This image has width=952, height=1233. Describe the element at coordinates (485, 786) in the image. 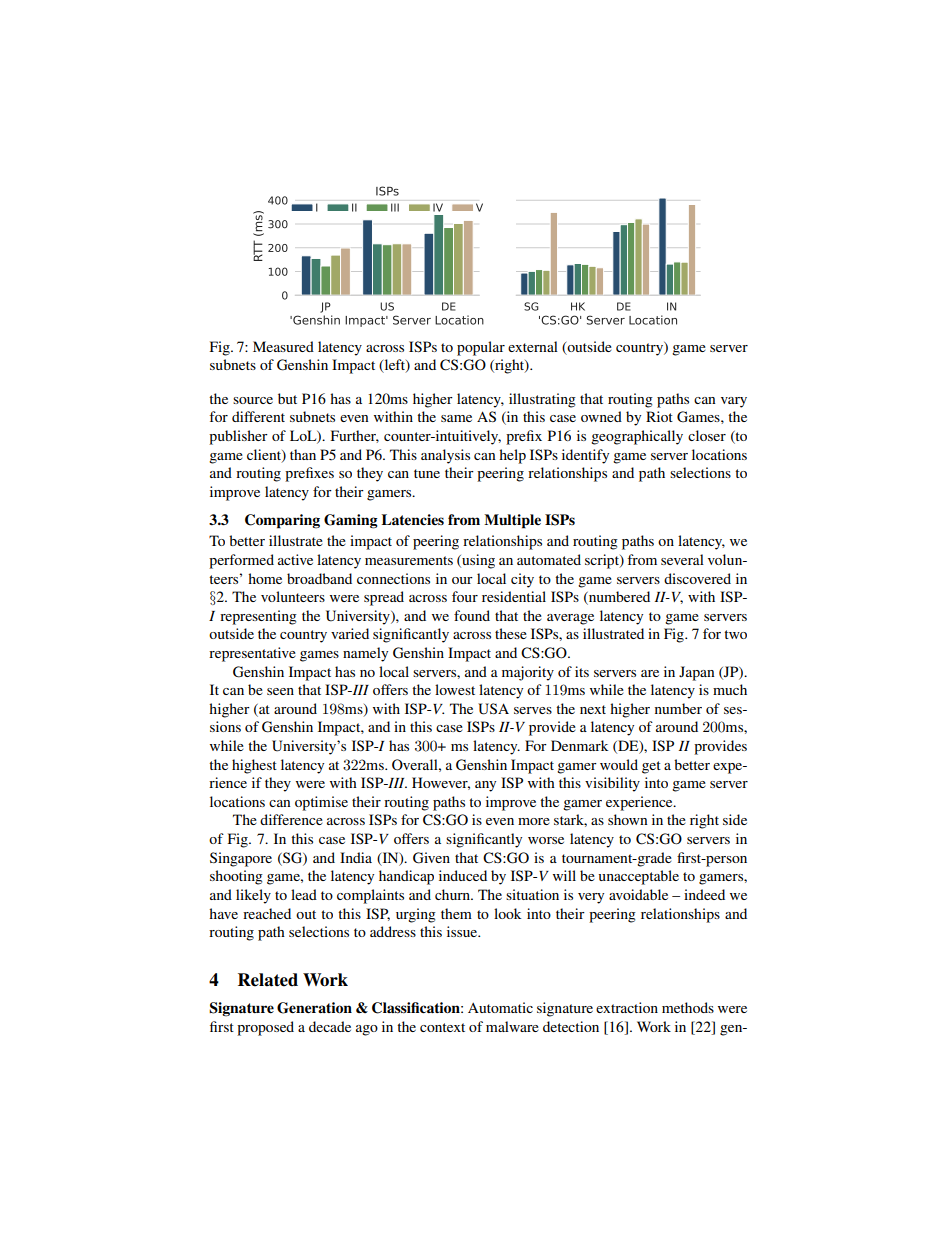

I see `any` at that location.
